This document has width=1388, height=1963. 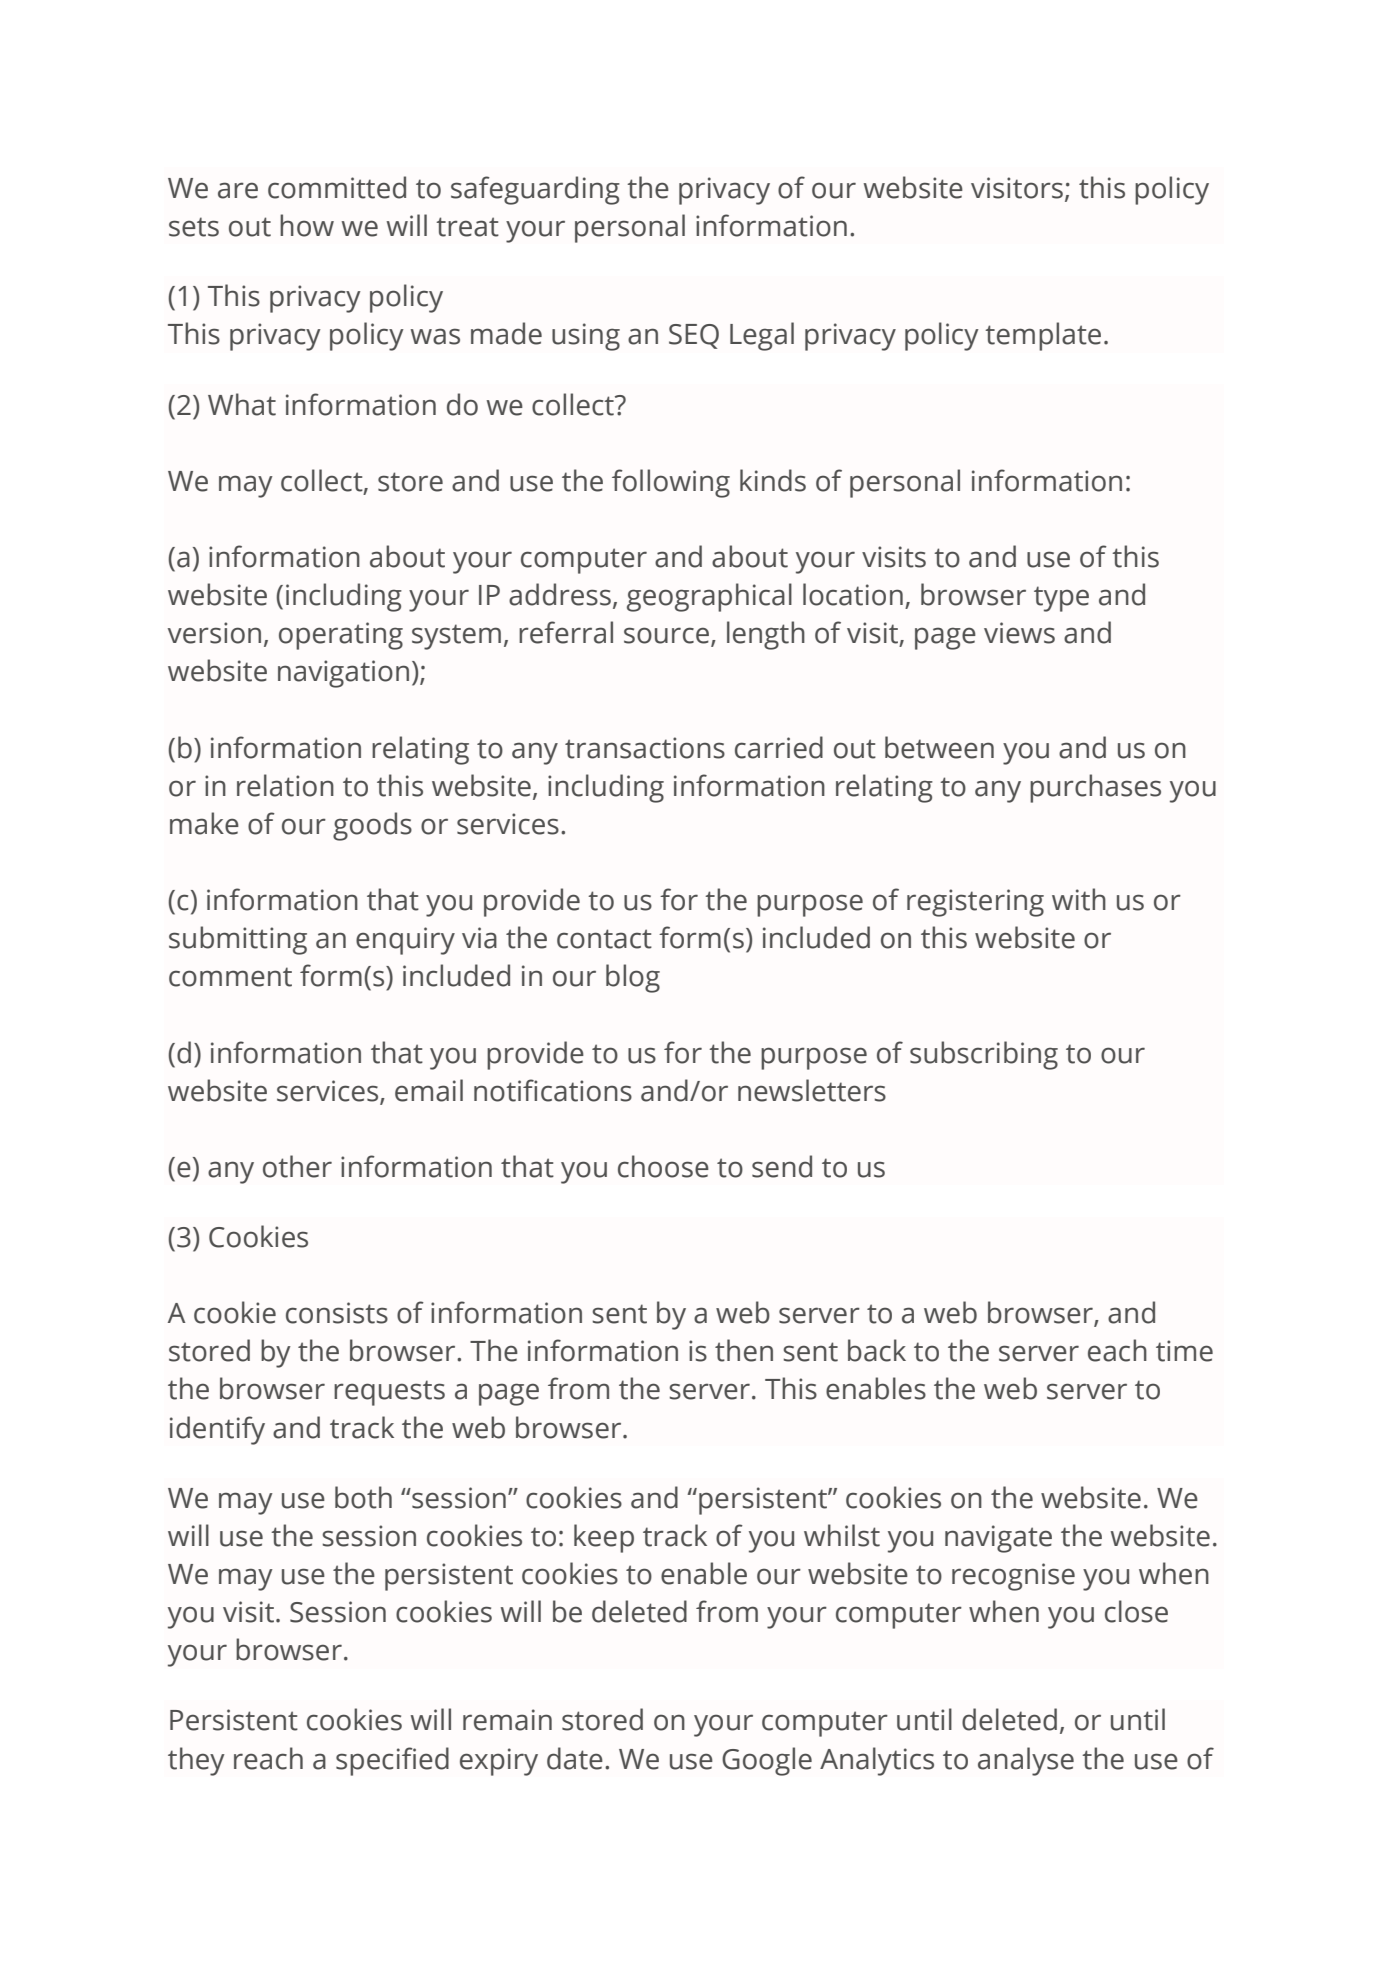 I want to click on type, so click(x=1061, y=599).
